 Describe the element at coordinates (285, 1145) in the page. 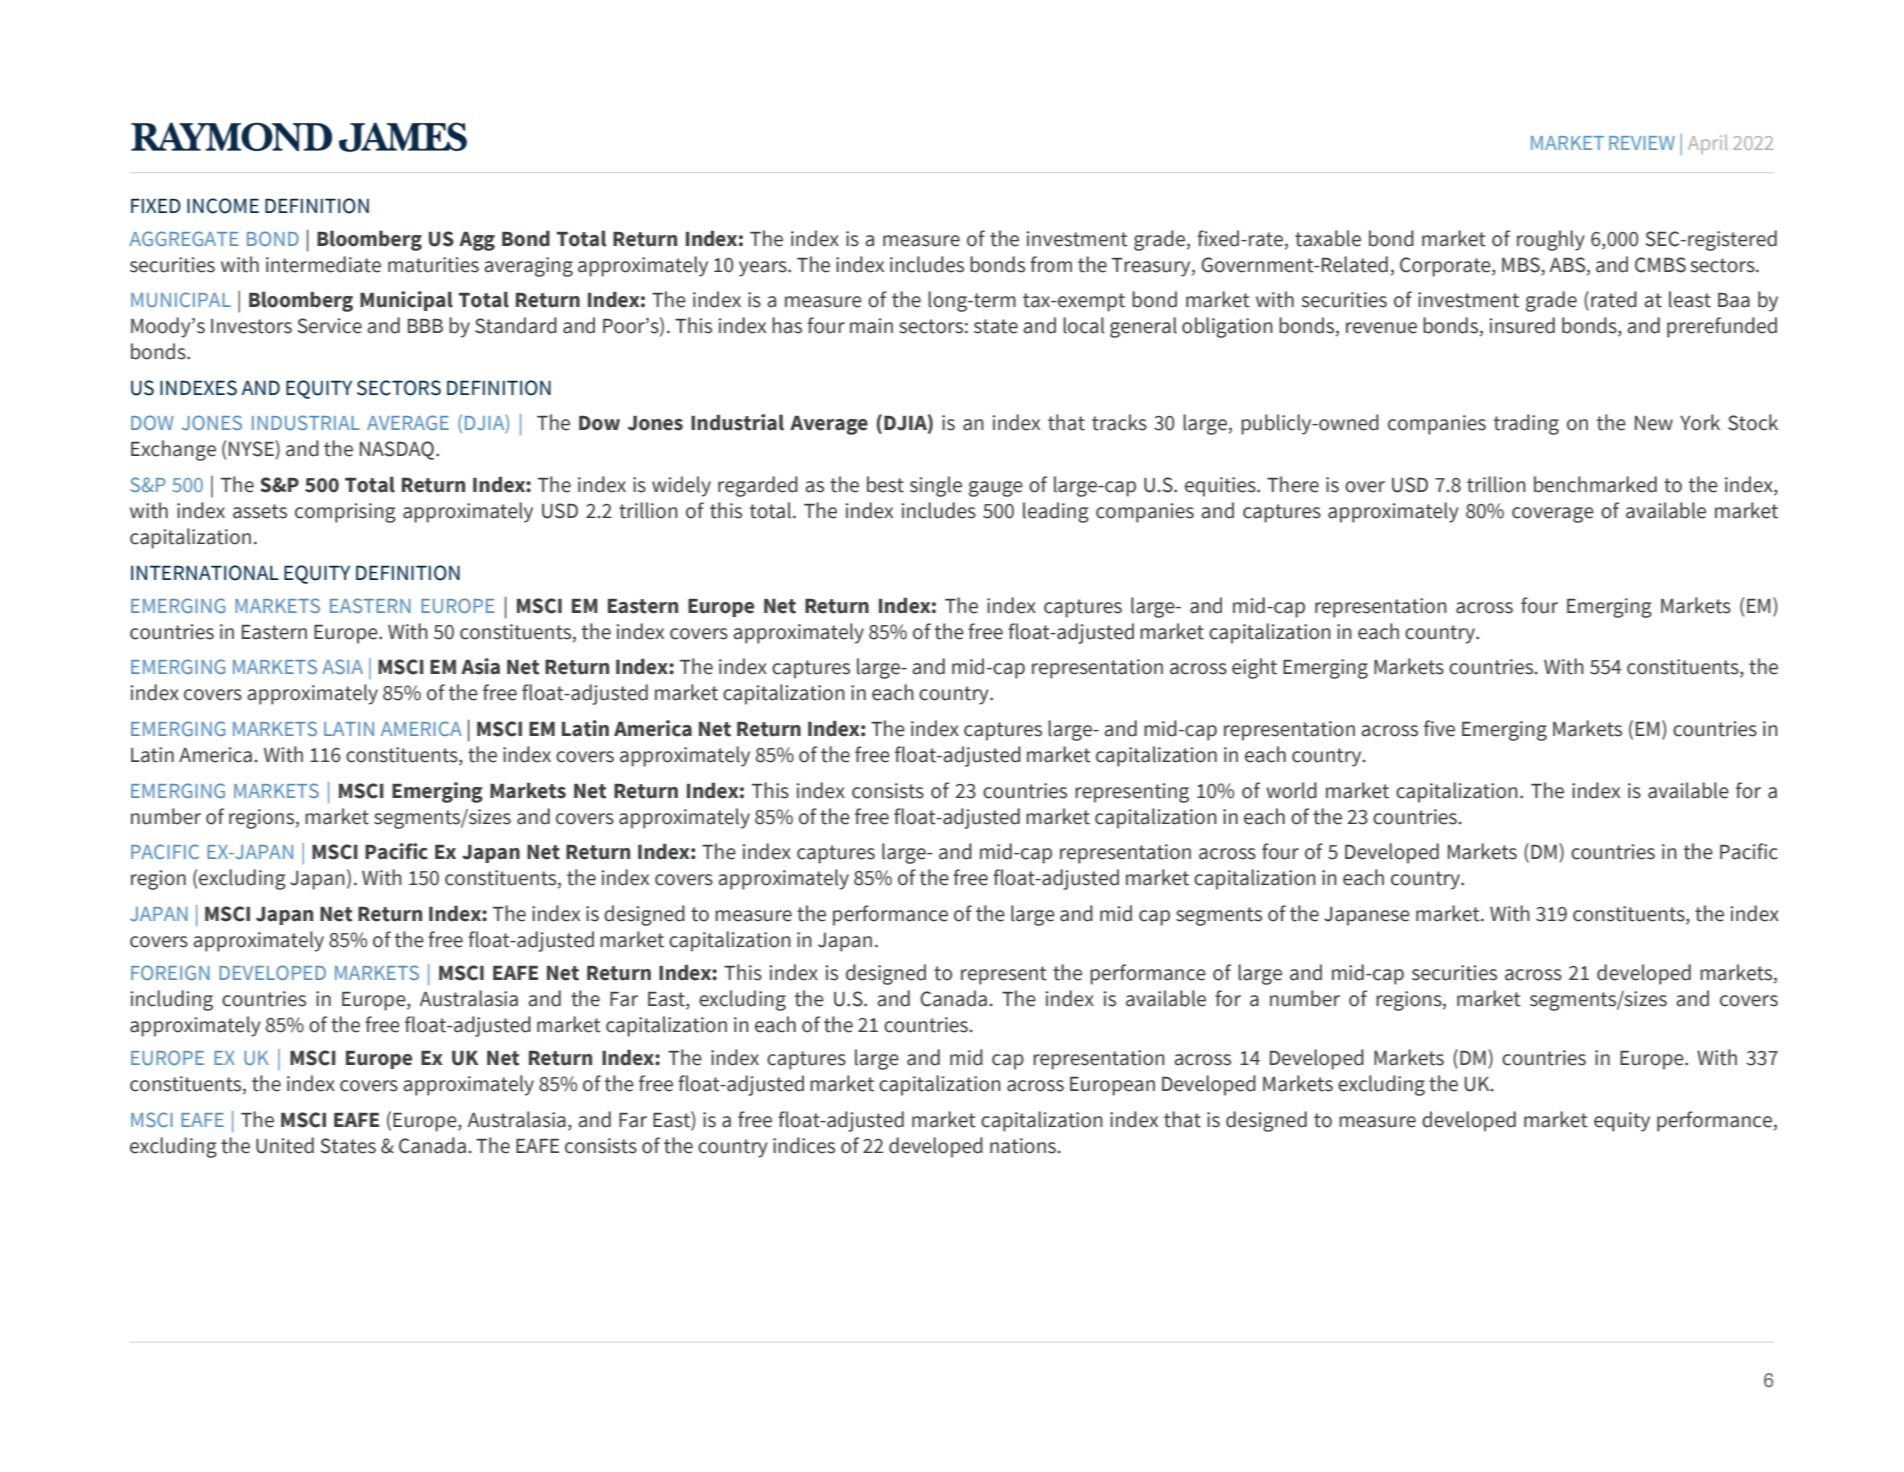

I see `United` at that location.
